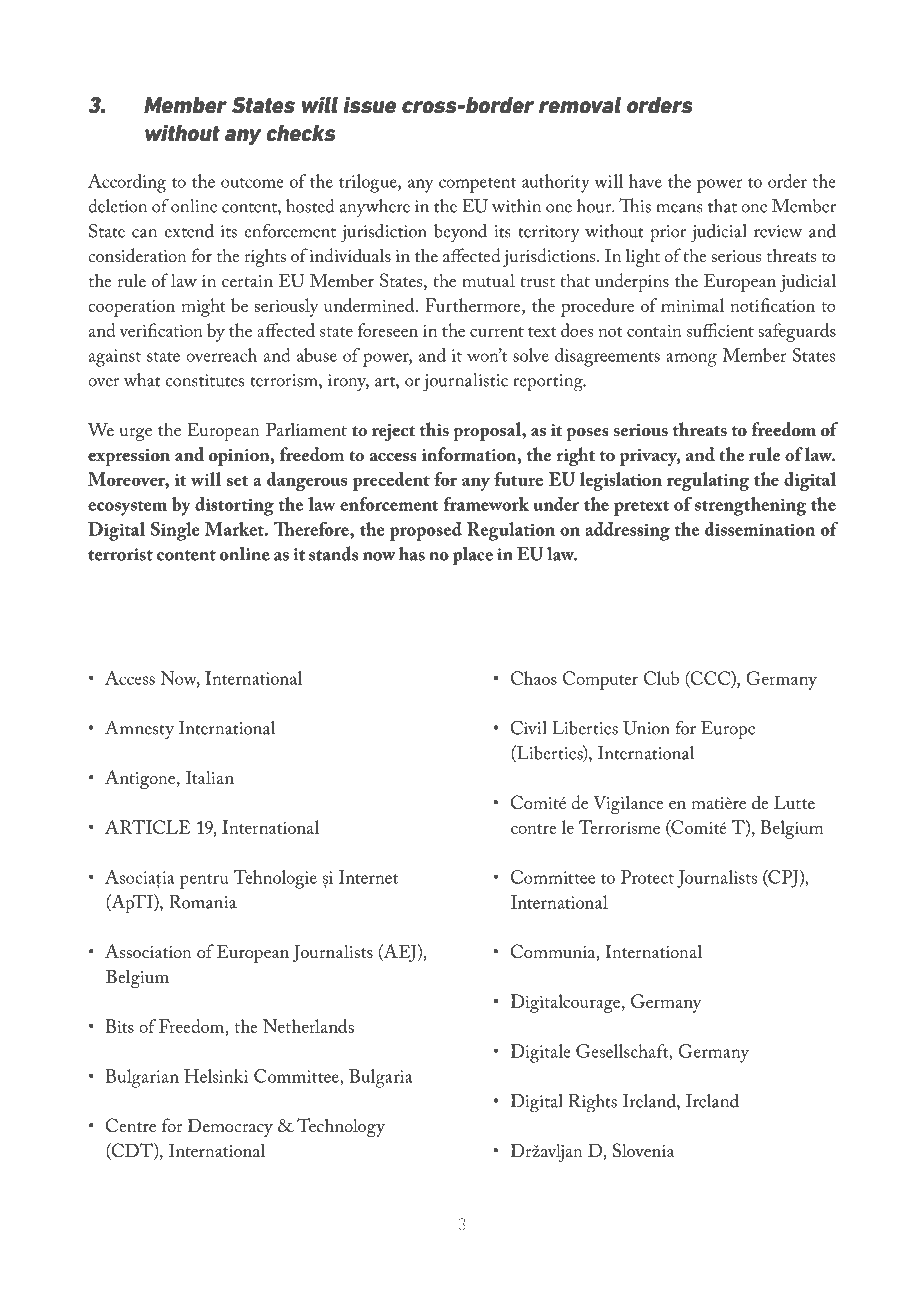  I want to click on Internet, so click(368, 877).
